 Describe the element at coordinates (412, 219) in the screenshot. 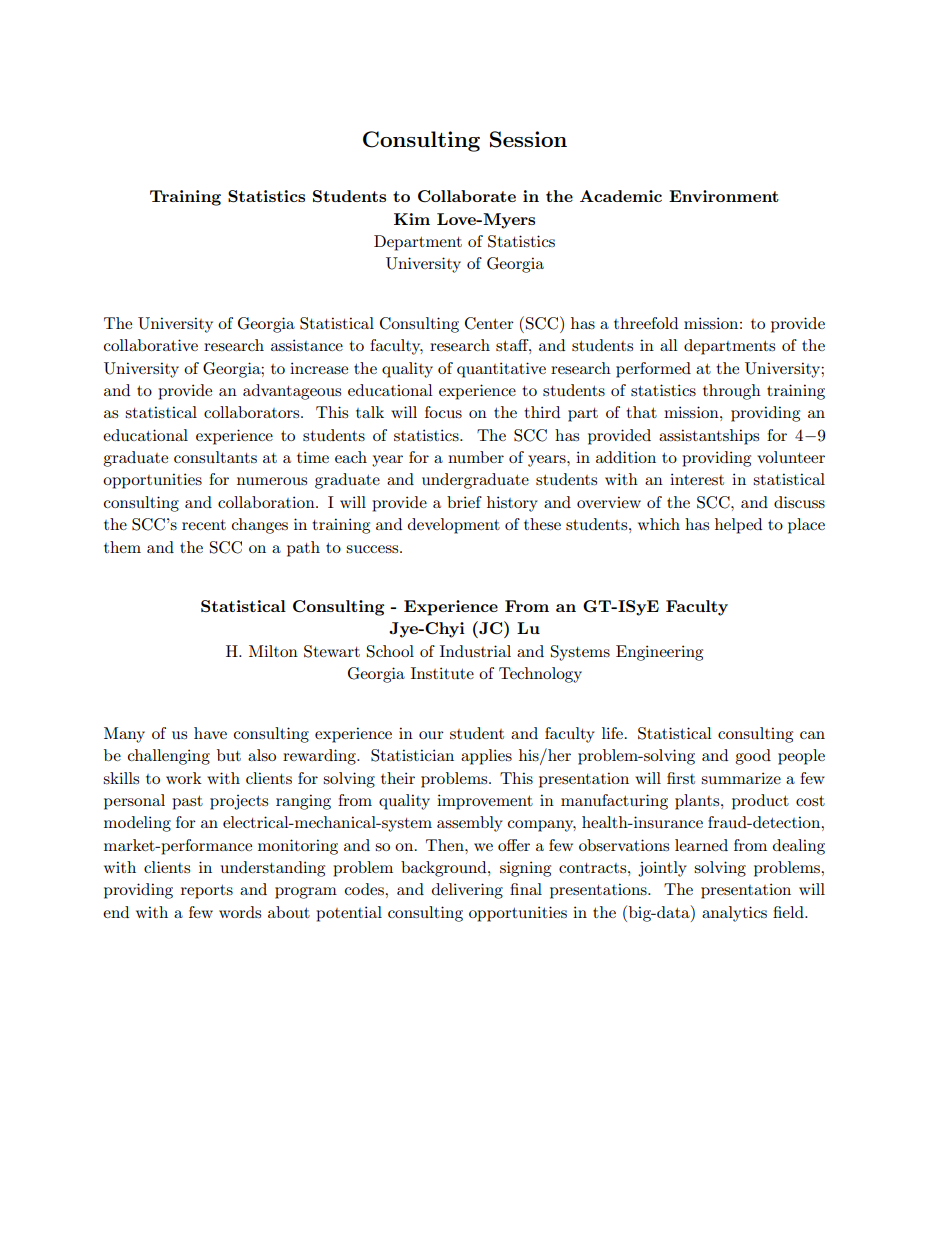

I see `Kim` at that location.
